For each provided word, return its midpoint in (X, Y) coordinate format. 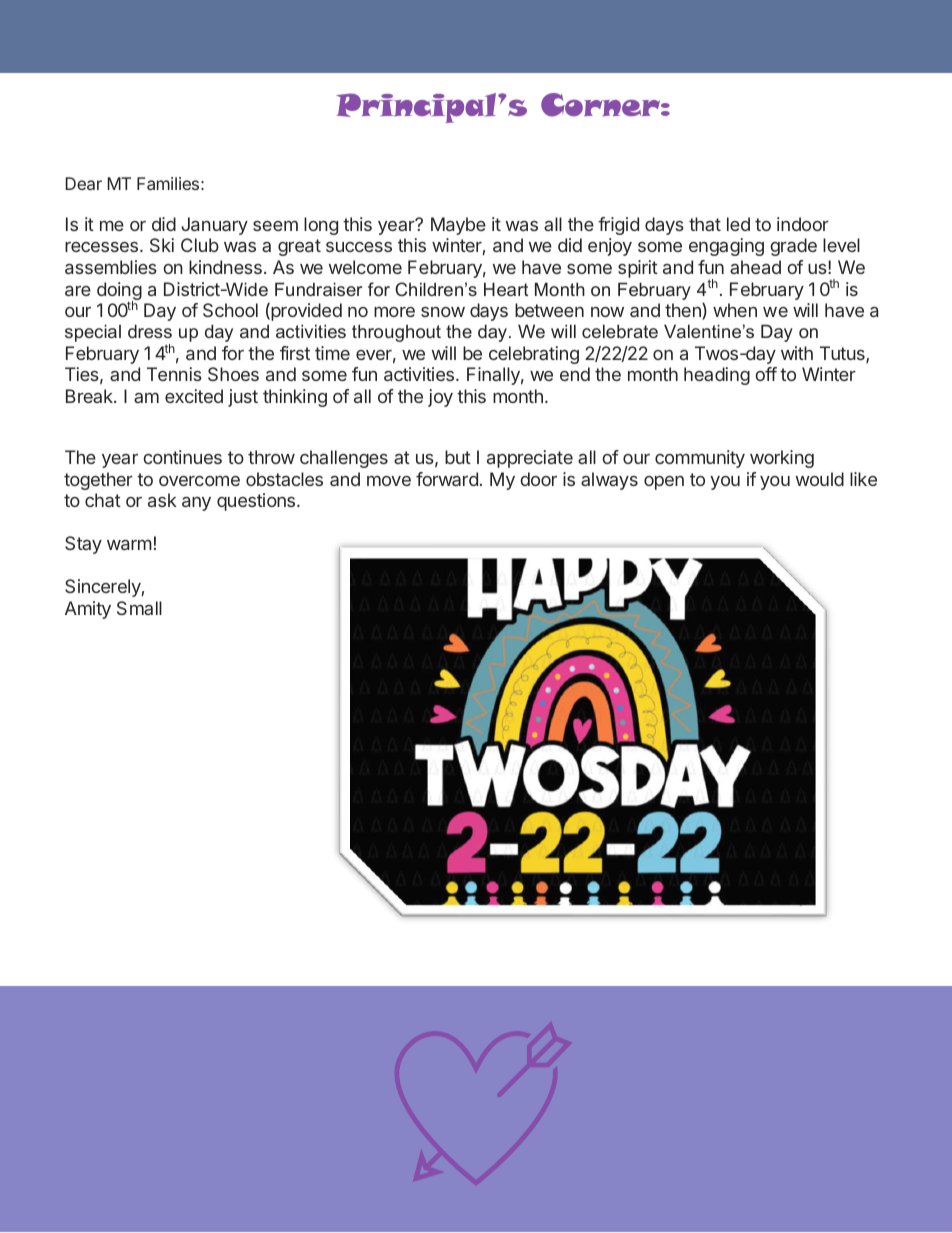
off (766, 374)
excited (194, 396)
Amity (88, 610)
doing (119, 292)
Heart (506, 289)
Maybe (458, 226)
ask (162, 500)
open (664, 483)
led (738, 224)
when (735, 310)
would (820, 479)
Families (168, 183)
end (575, 374)
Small (139, 608)
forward (447, 479)
